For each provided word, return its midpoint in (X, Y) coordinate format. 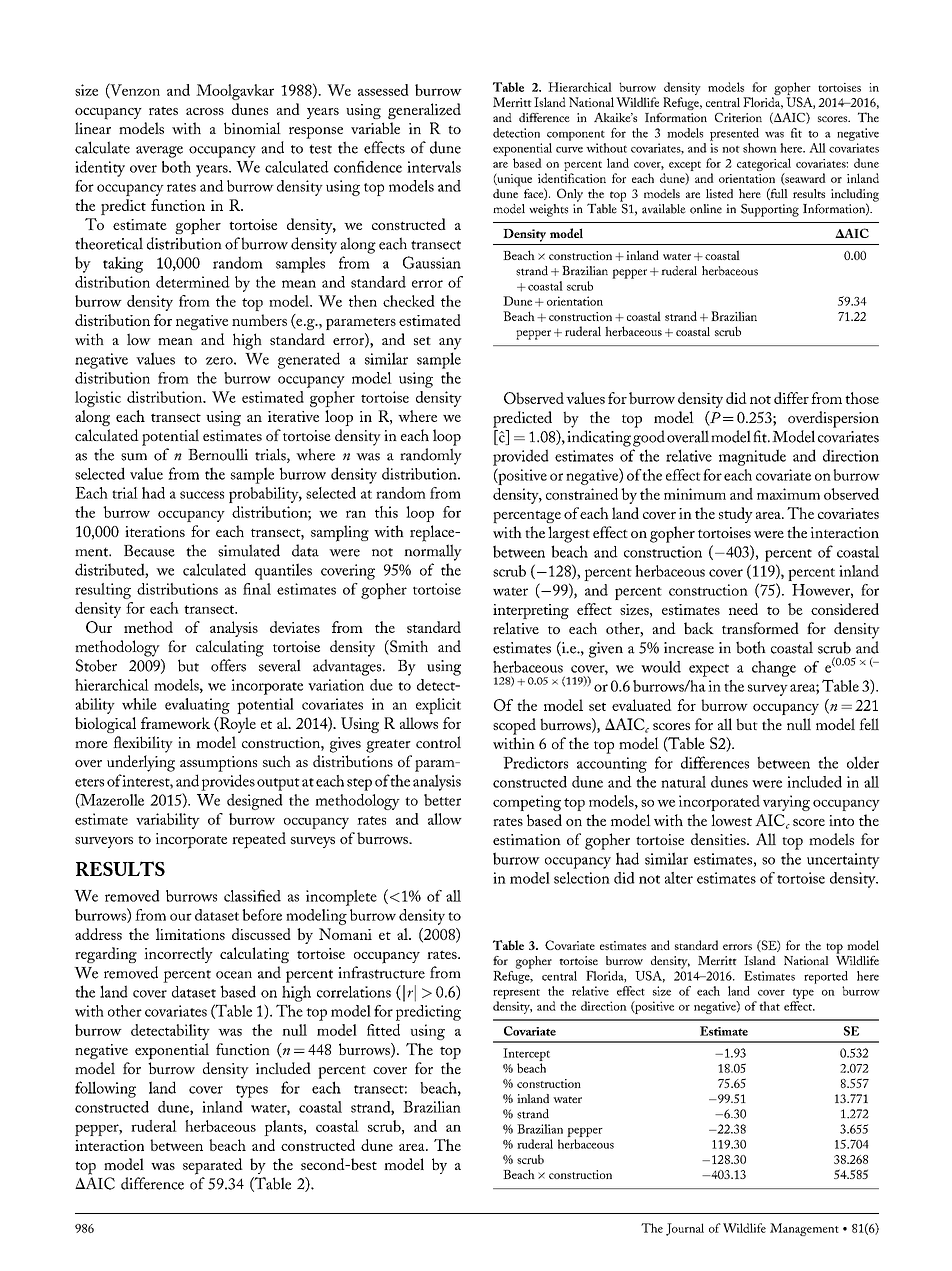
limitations (190, 934)
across (205, 111)
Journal (685, 1229)
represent (516, 994)
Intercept (526, 1054)
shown (760, 148)
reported (826, 977)
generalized (424, 111)
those (862, 398)
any (450, 344)
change (774, 669)
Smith (408, 647)
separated (213, 1166)
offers (228, 665)
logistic (98, 399)
